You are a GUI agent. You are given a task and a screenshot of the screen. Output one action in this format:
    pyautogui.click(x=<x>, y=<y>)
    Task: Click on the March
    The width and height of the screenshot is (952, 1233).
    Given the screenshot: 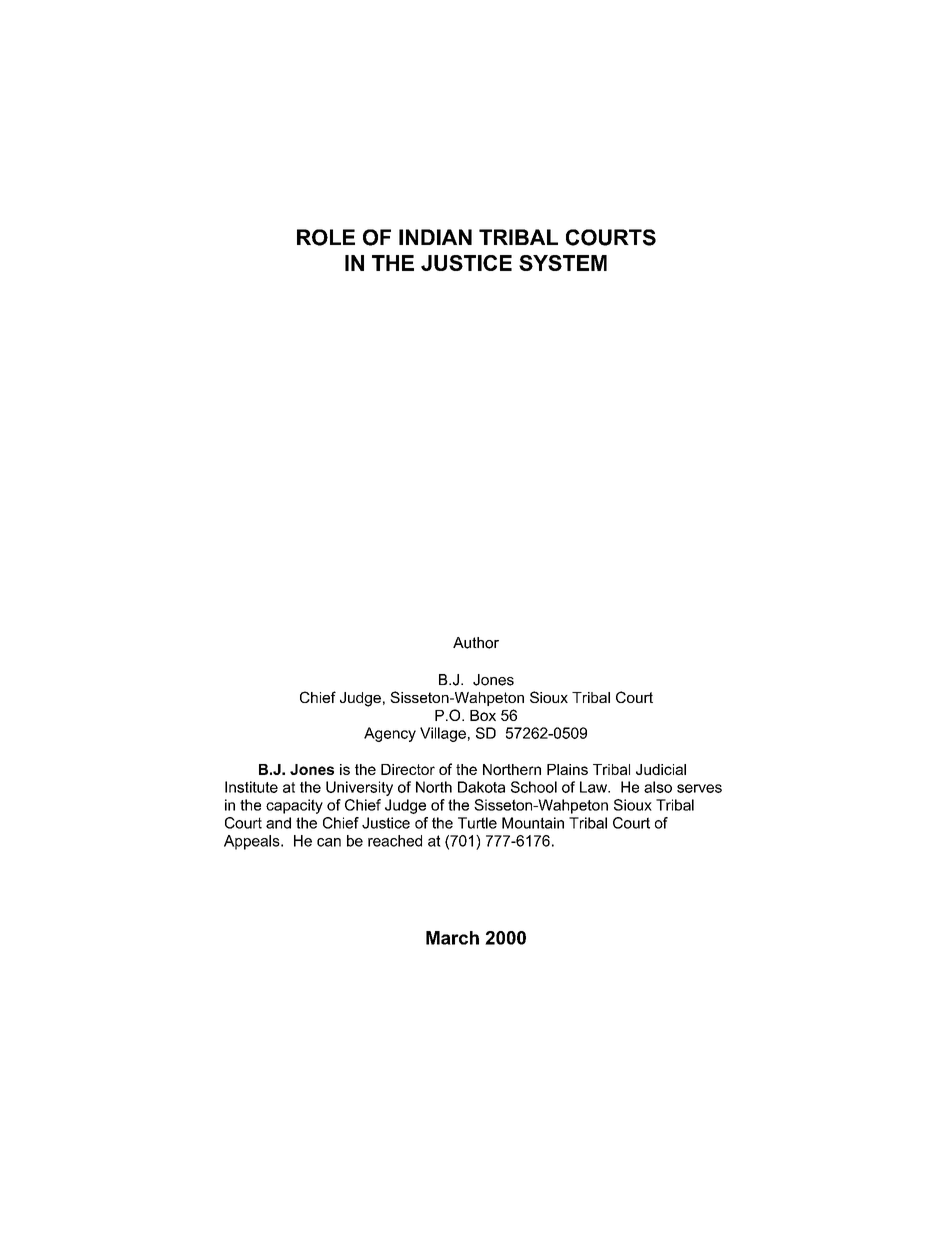 What is the action you would take?
    pyautogui.click(x=452, y=938)
